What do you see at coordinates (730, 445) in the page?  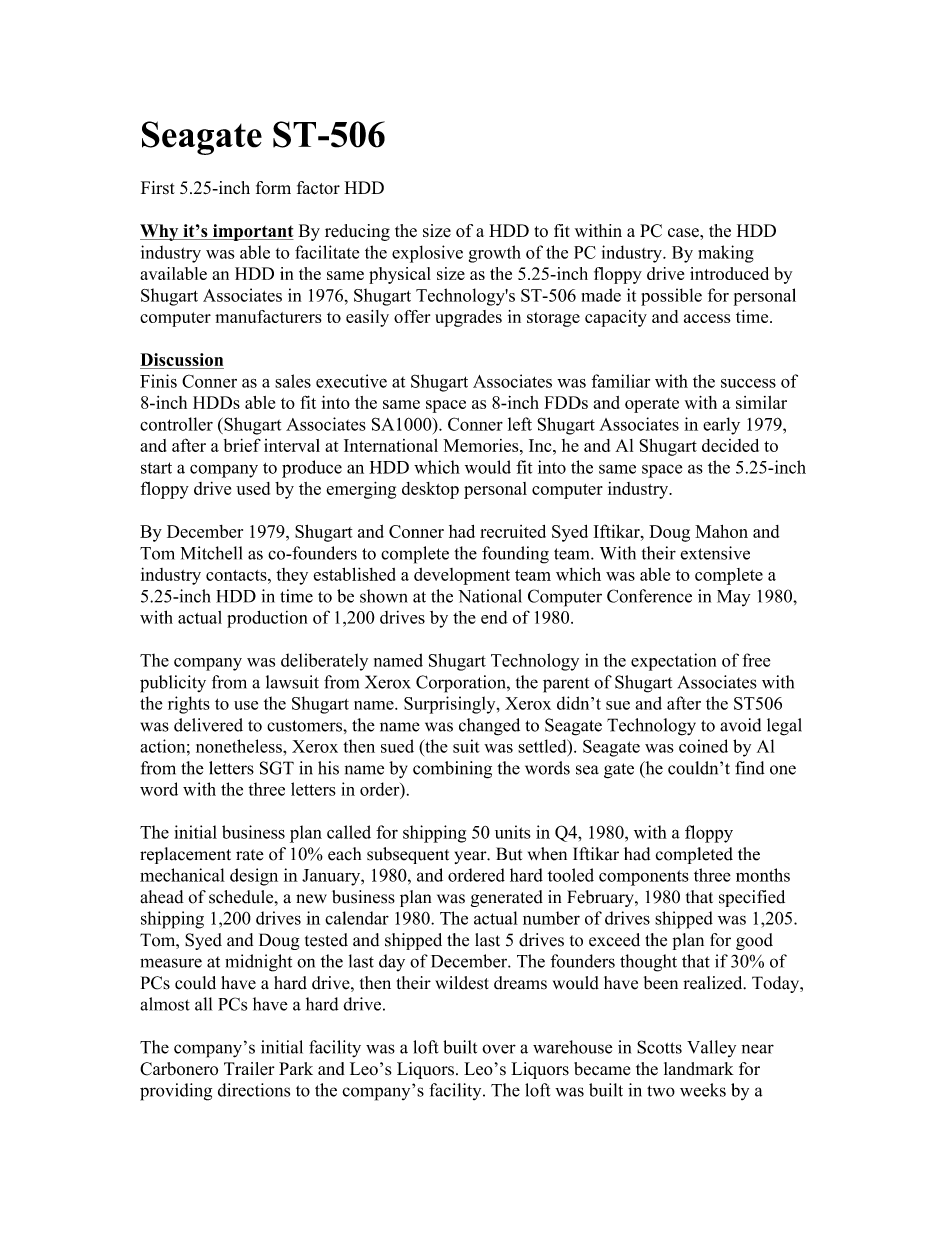 I see `decided` at bounding box center [730, 445].
